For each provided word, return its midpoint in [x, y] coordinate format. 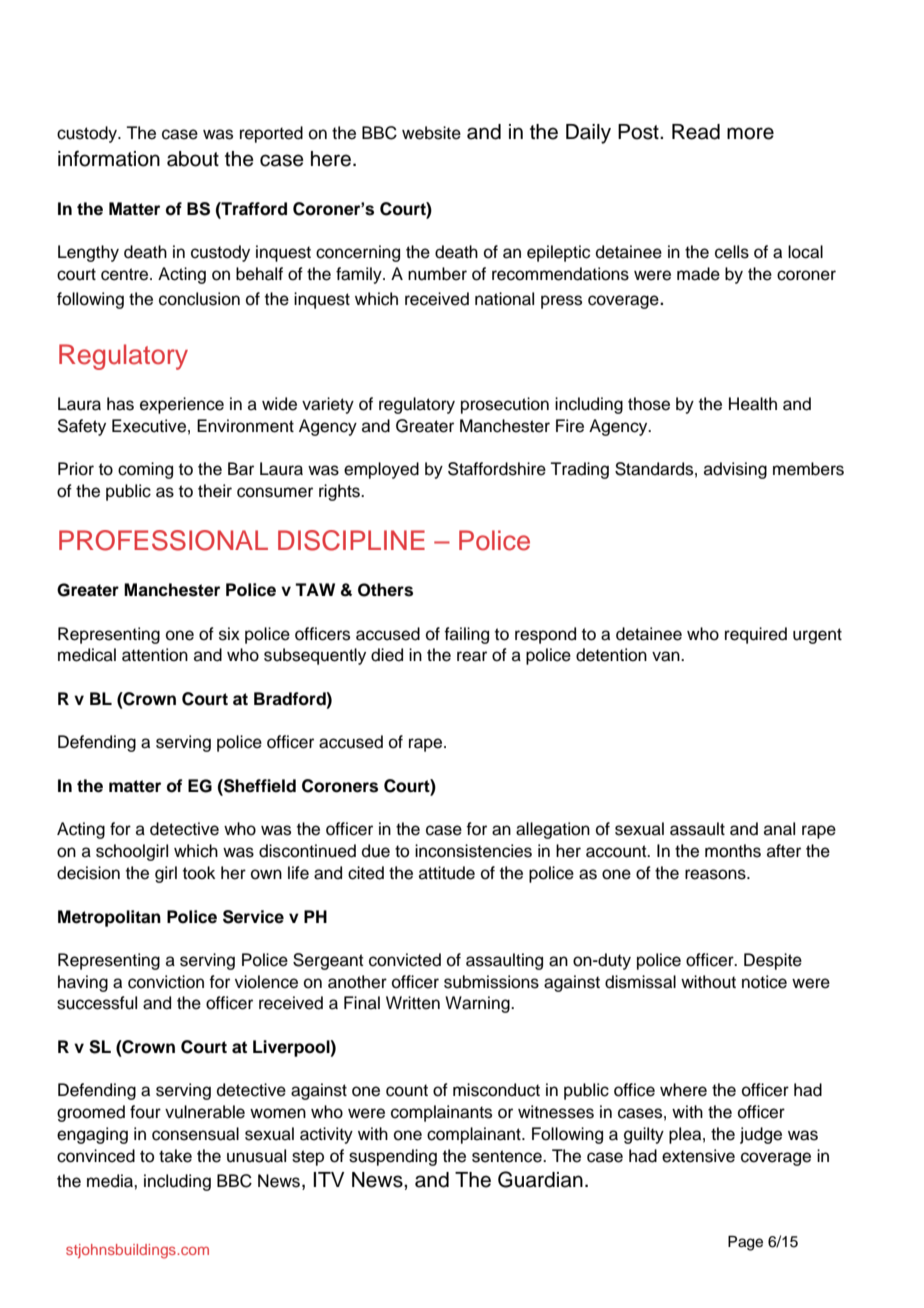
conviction [166, 982]
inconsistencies [473, 851]
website [431, 133]
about [193, 159]
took [199, 873]
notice [764, 982]
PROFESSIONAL [163, 540]
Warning [478, 1004]
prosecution [505, 405]
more [750, 133]
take [175, 1156]
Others [385, 590]
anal [779, 829]
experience [182, 405]
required [756, 635]
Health [753, 404]
